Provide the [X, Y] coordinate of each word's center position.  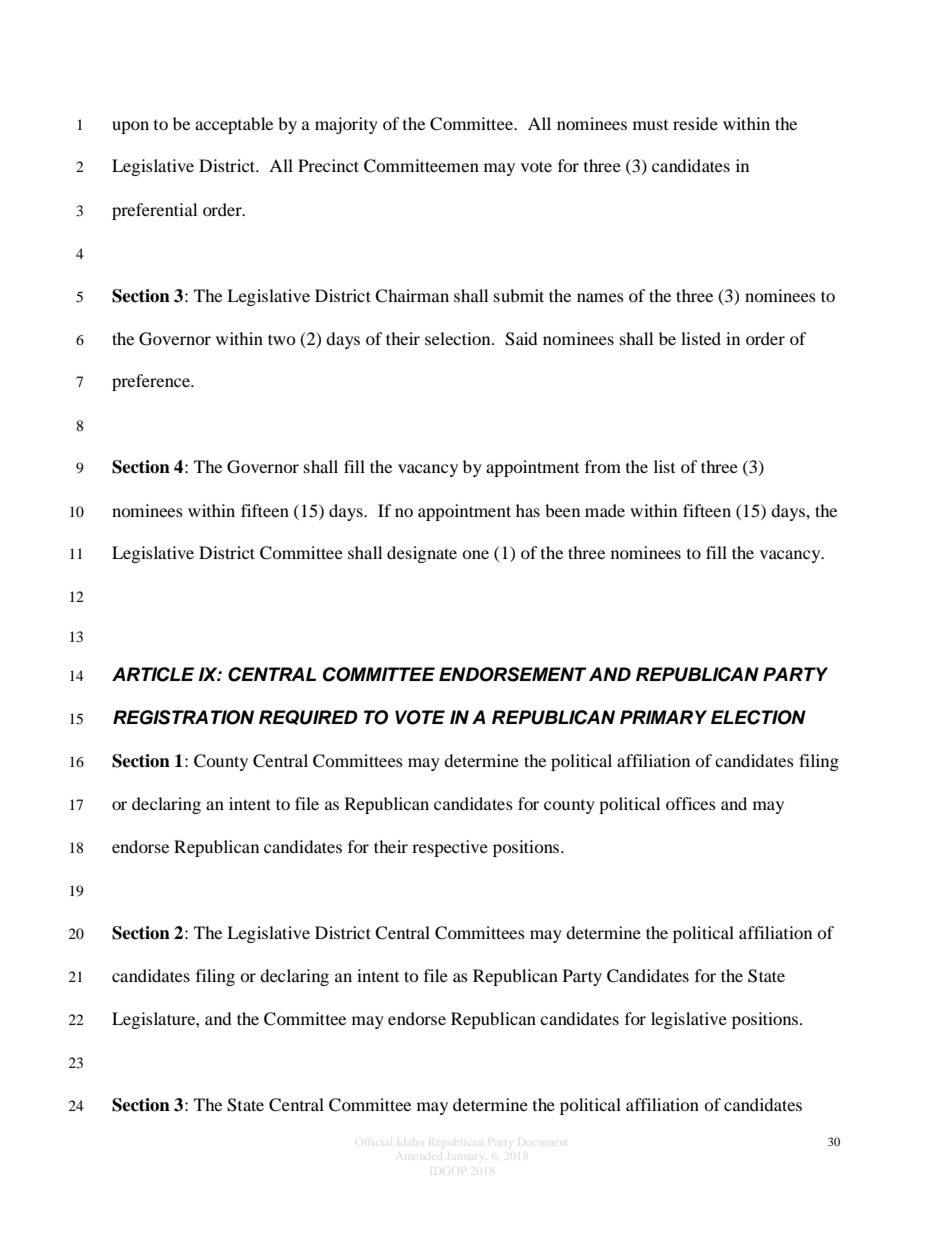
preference [152, 382]
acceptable [234, 125]
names [600, 297]
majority [346, 125]
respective [450, 848]
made [605, 510]
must [650, 125]
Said [521, 339]
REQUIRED [308, 717]
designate [422, 554]
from [603, 466]
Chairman [412, 296]
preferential [154, 211]
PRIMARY [663, 717]
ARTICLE [153, 674]
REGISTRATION [183, 717]
